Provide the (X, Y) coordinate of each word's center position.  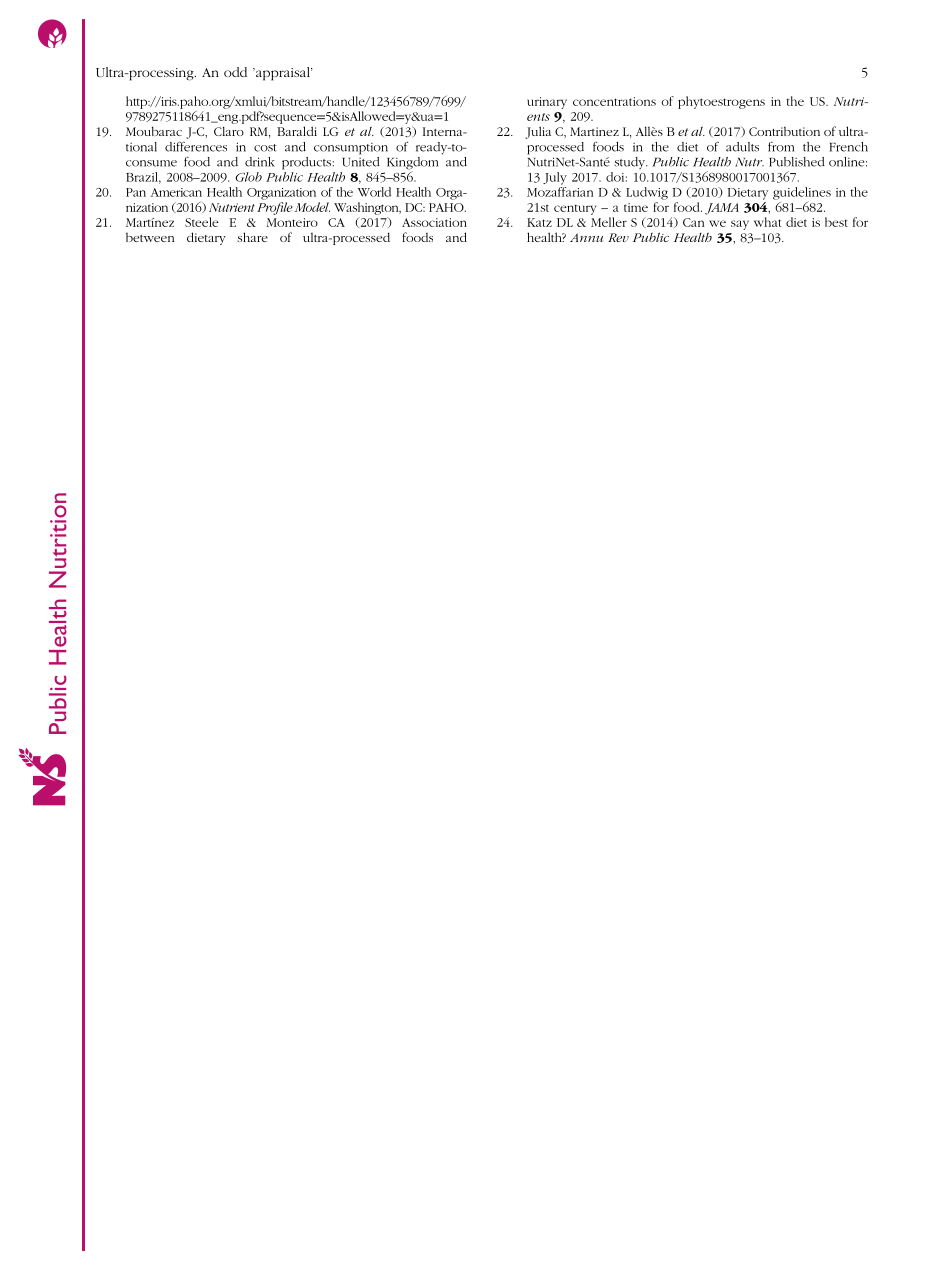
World (374, 192)
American (176, 192)
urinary (547, 103)
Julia (538, 132)
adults (742, 147)
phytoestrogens (721, 102)
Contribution (784, 131)
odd (235, 72)
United (361, 160)
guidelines (802, 193)
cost (265, 148)
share (252, 237)
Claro (229, 131)
